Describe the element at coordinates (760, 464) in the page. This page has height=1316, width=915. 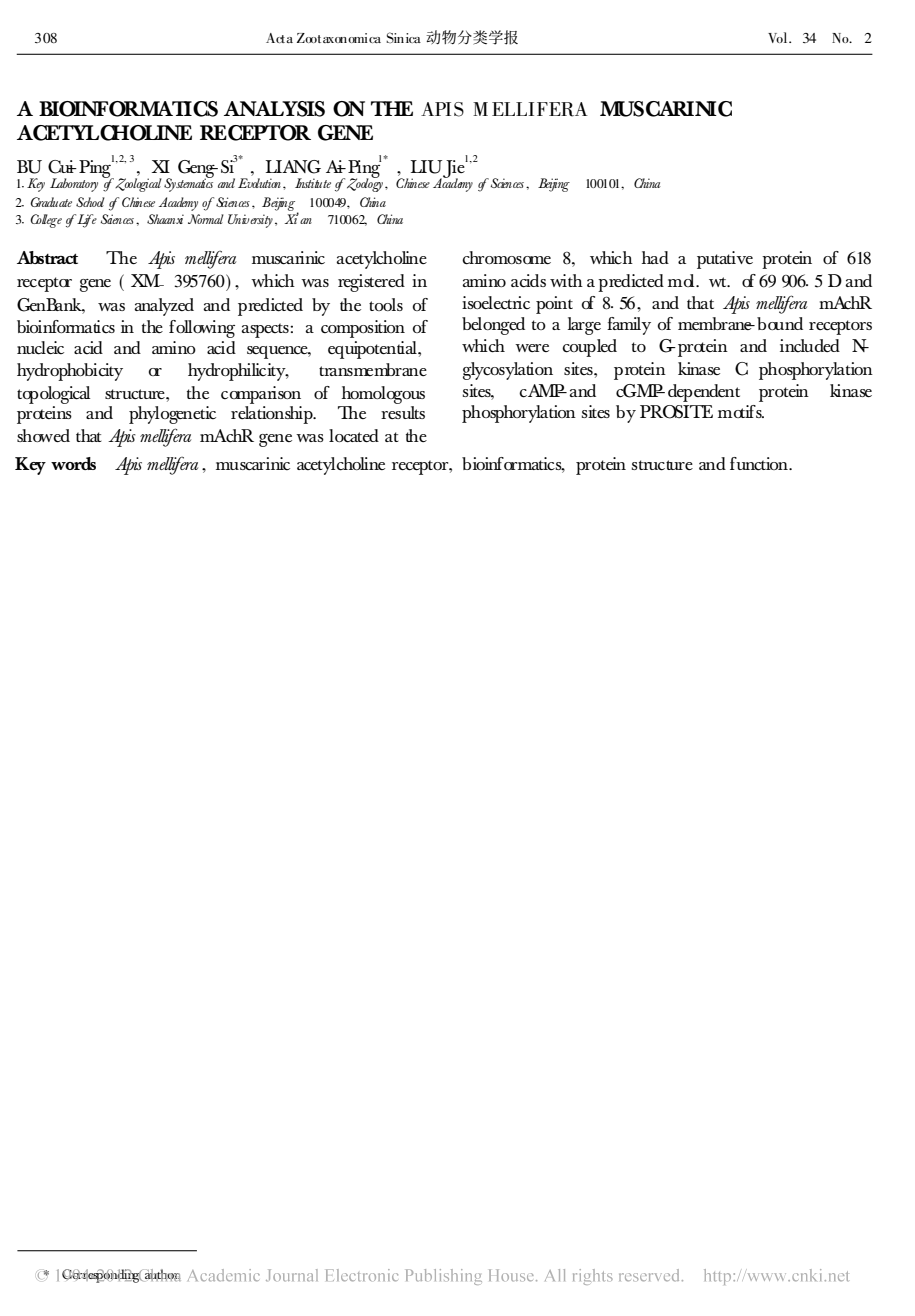
I see `function` at that location.
